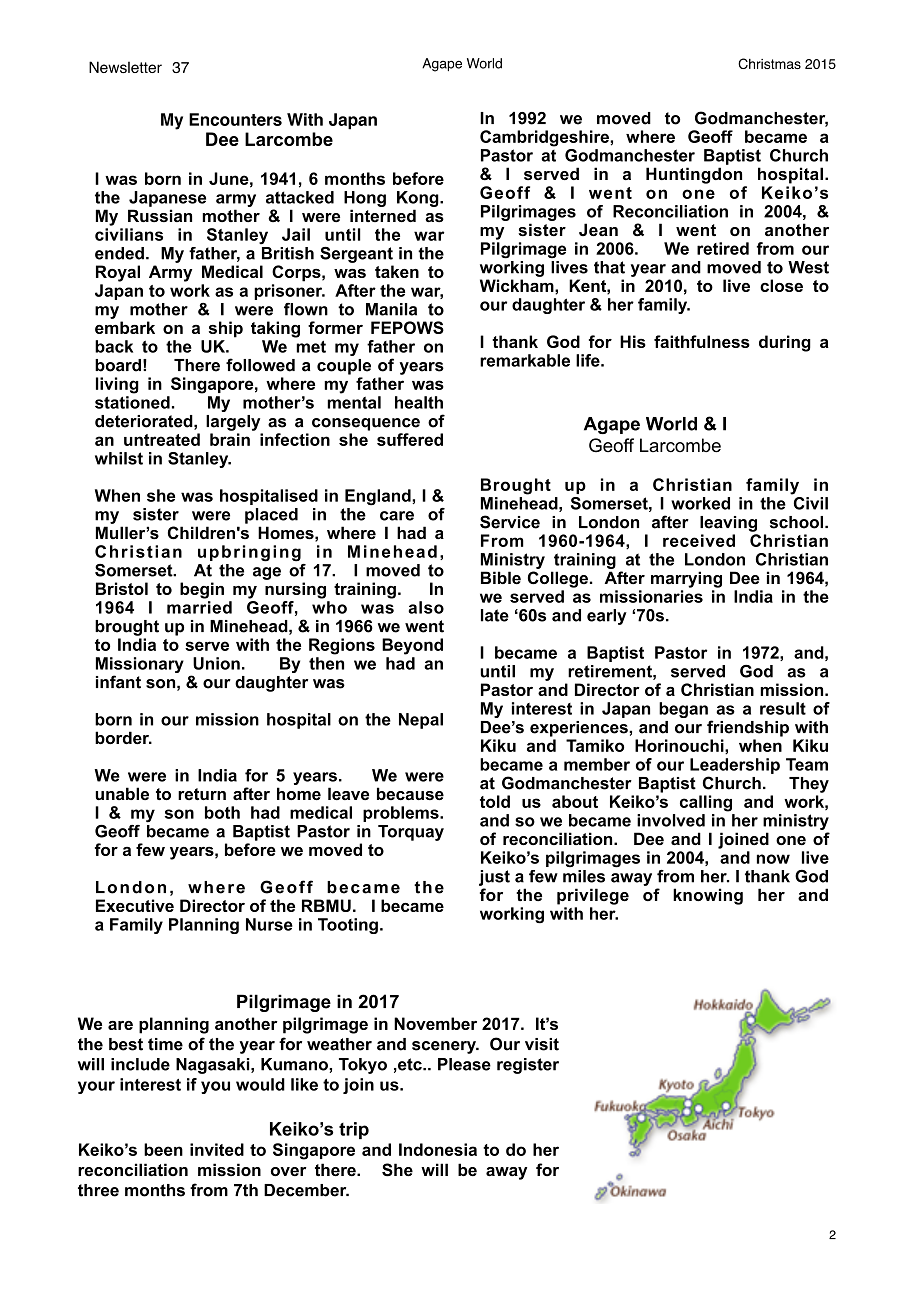  Describe the element at coordinates (199, 607) in the page. I see `married` at that location.
